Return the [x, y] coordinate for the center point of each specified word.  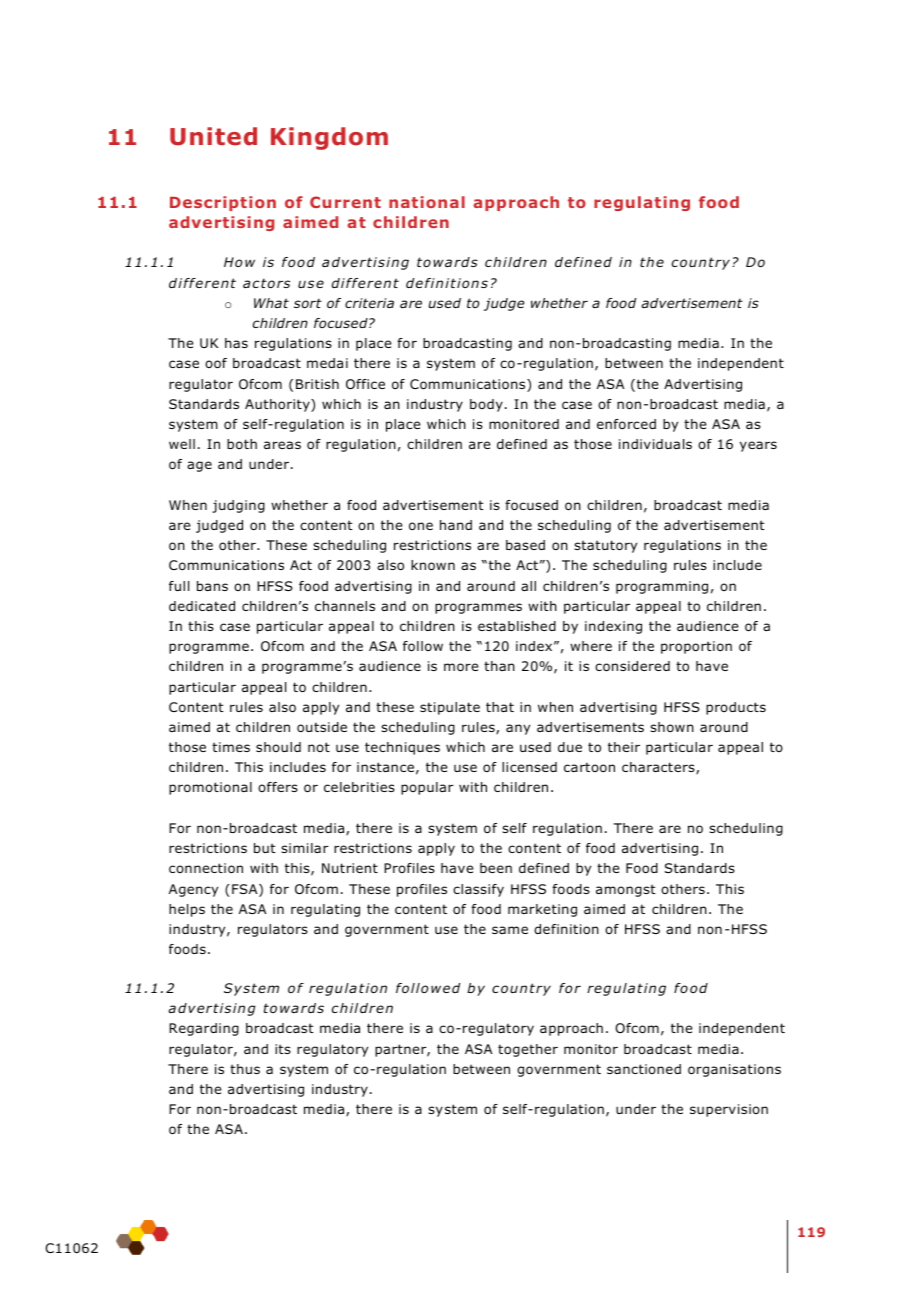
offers [278, 787]
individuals [655, 444]
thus [245, 1069]
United [213, 136]
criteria [369, 303]
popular [427, 788]
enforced [626, 424]
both [242, 444]
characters [659, 768]
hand [456, 525]
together [528, 1050]
